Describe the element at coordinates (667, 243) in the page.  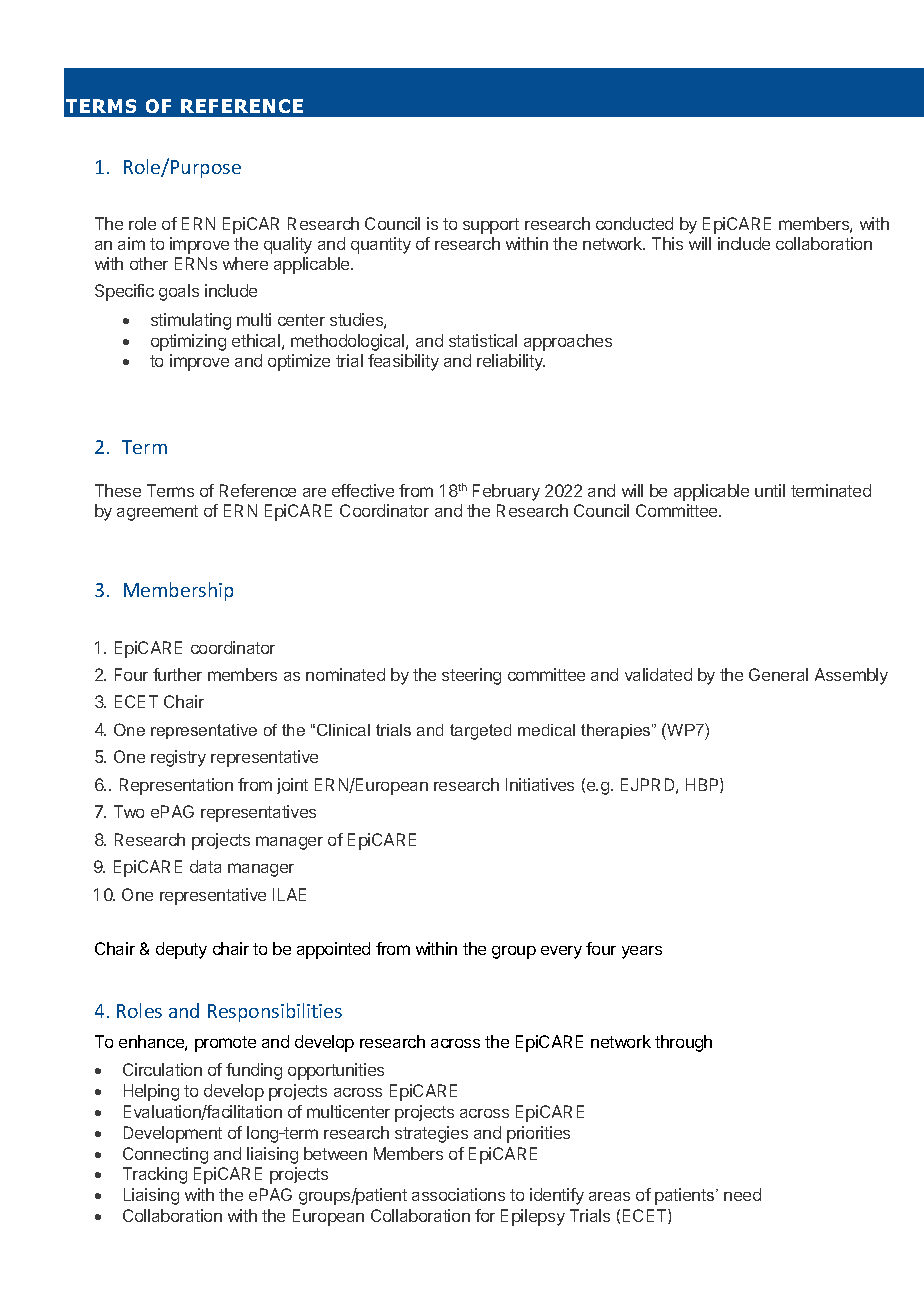
I see `This` at that location.
